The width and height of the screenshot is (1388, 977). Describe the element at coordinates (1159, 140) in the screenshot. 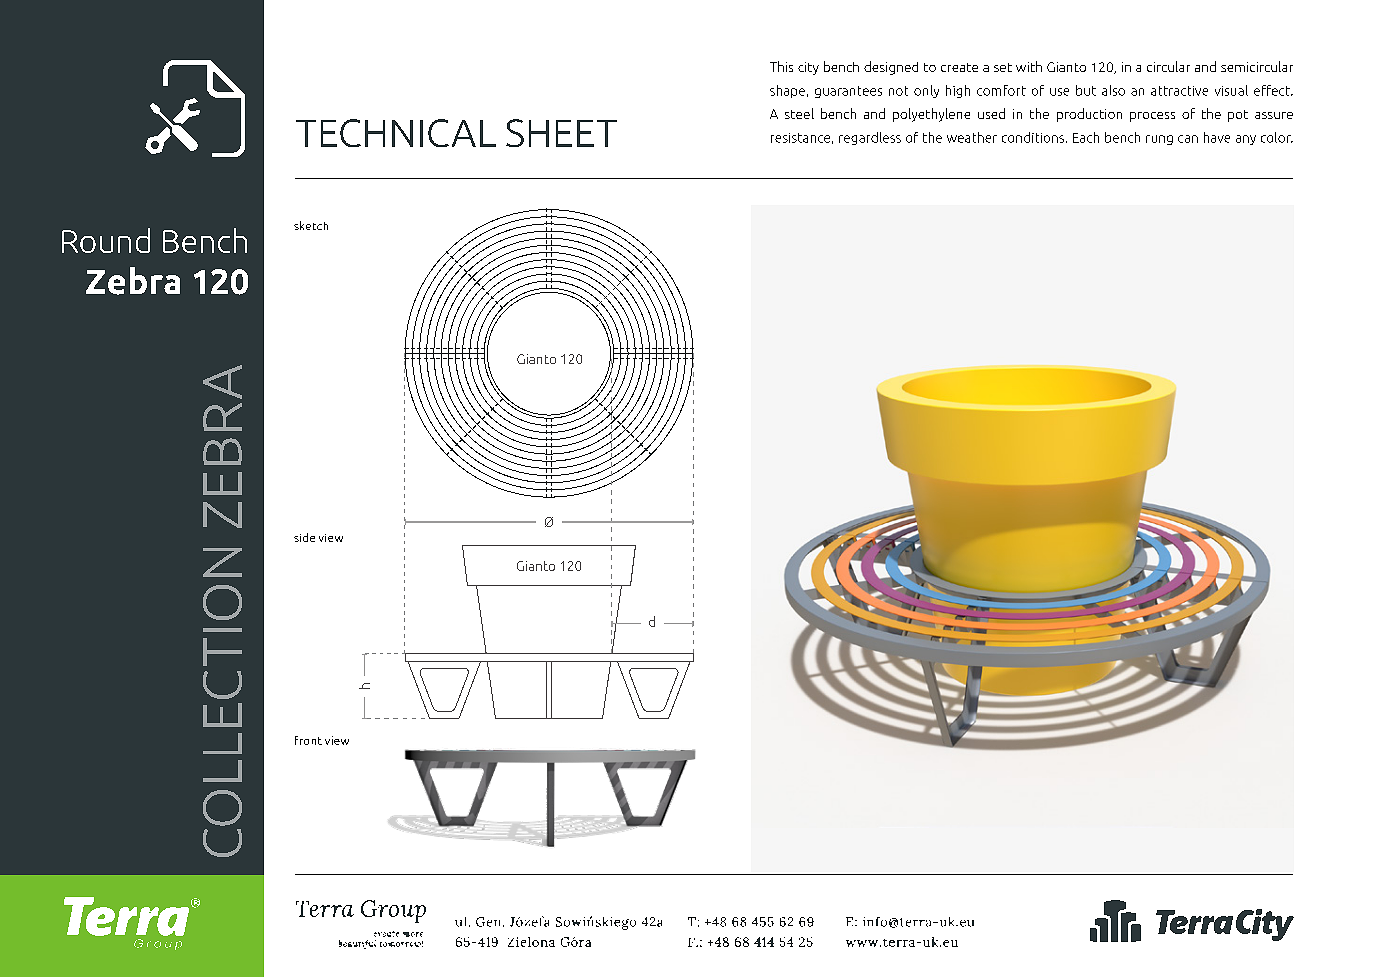

I see `rung` at that location.
